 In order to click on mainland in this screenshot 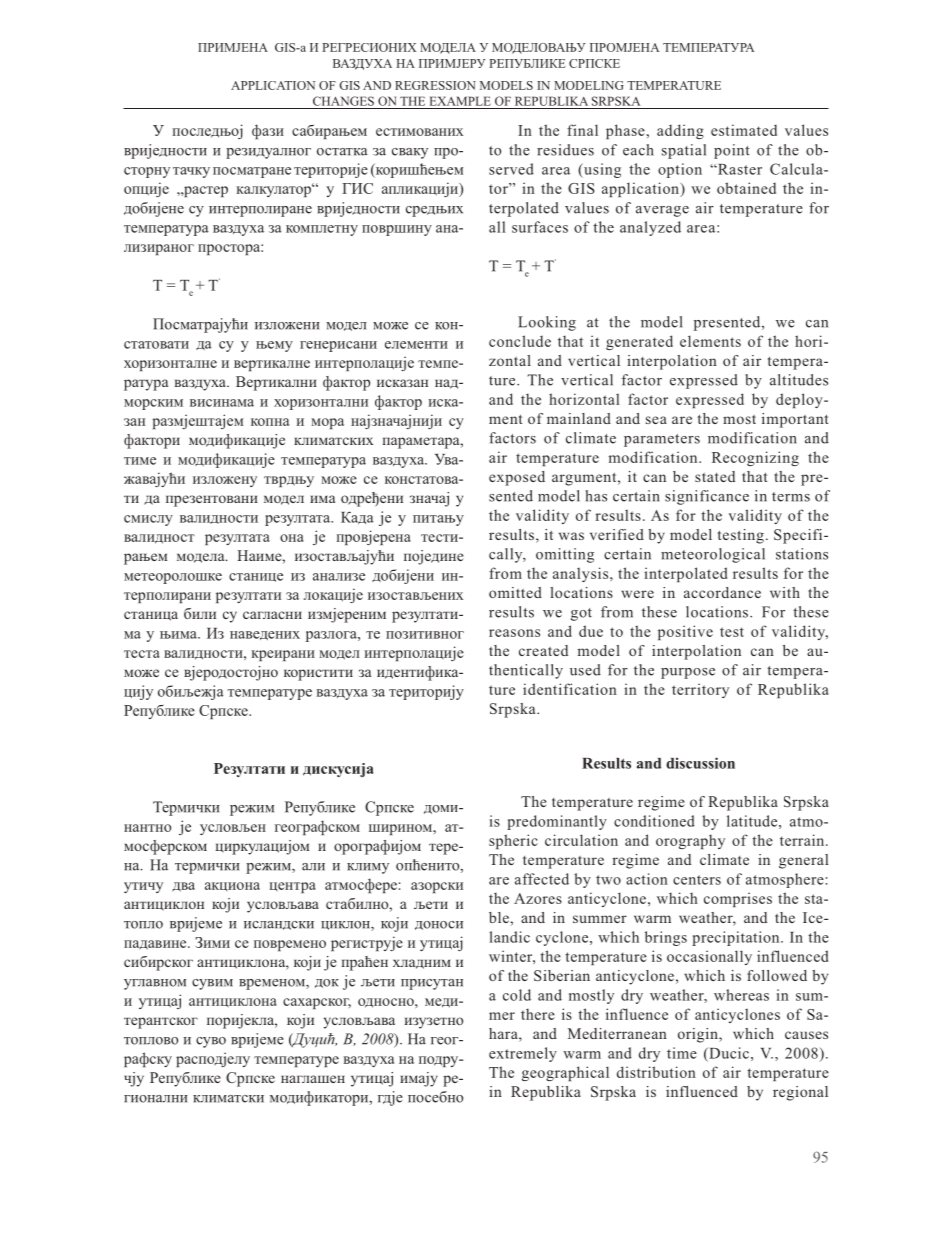, I will do `click(579, 418)`.
